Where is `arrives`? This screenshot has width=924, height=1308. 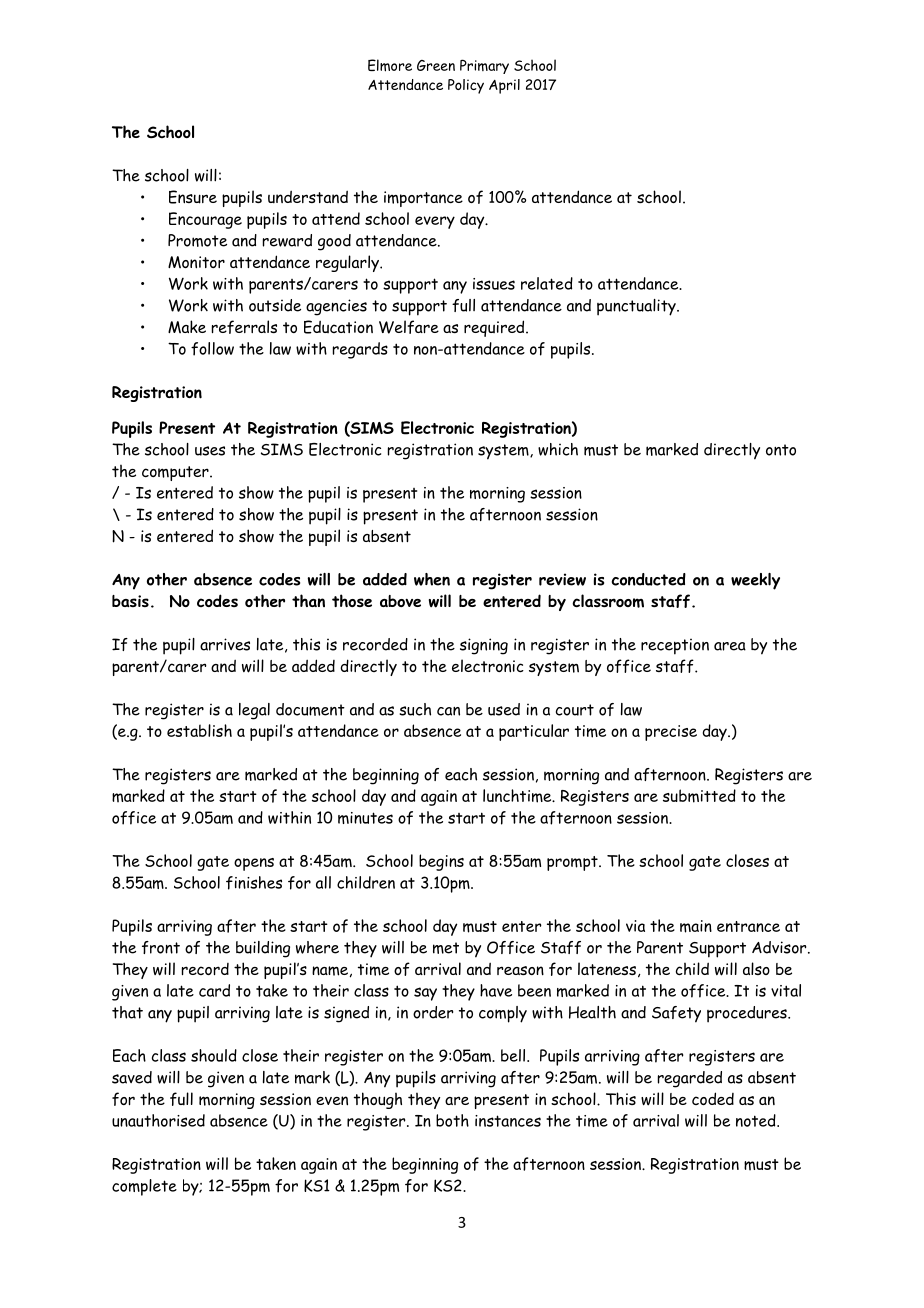
arrives is located at coordinates (225, 644).
